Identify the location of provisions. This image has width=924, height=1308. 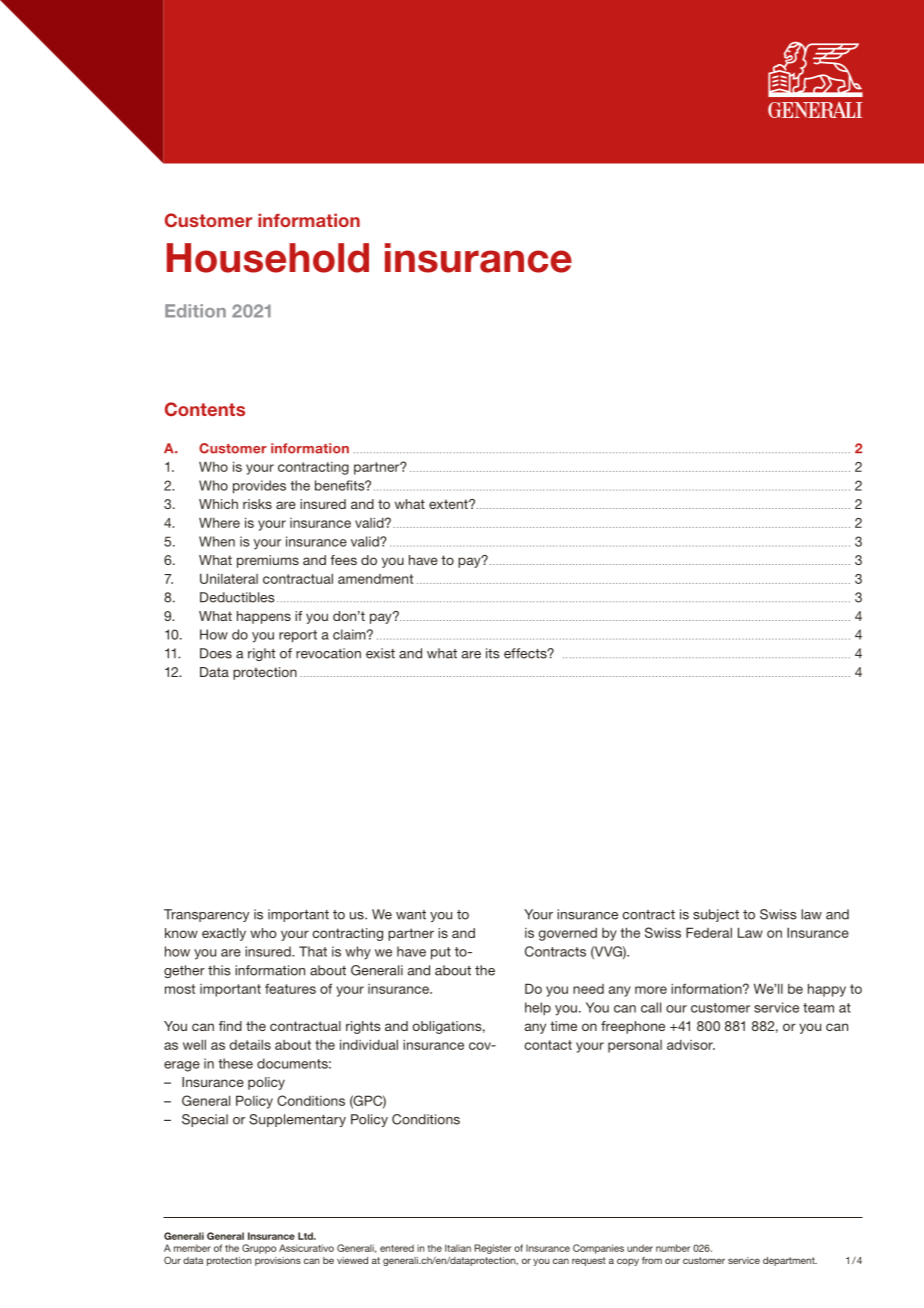
(278, 1261).
